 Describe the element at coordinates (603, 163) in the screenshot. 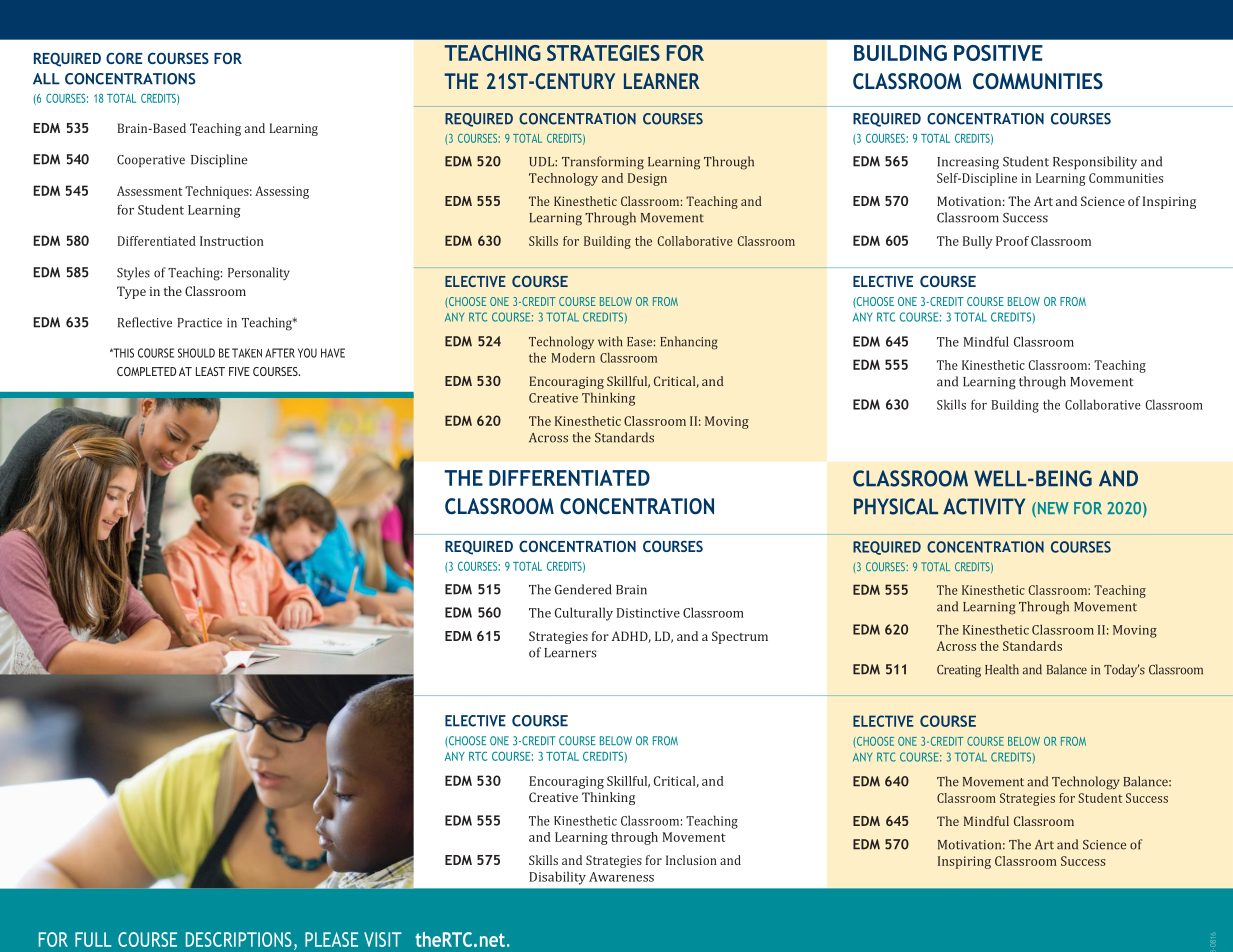

I see `Transforming` at that location.
